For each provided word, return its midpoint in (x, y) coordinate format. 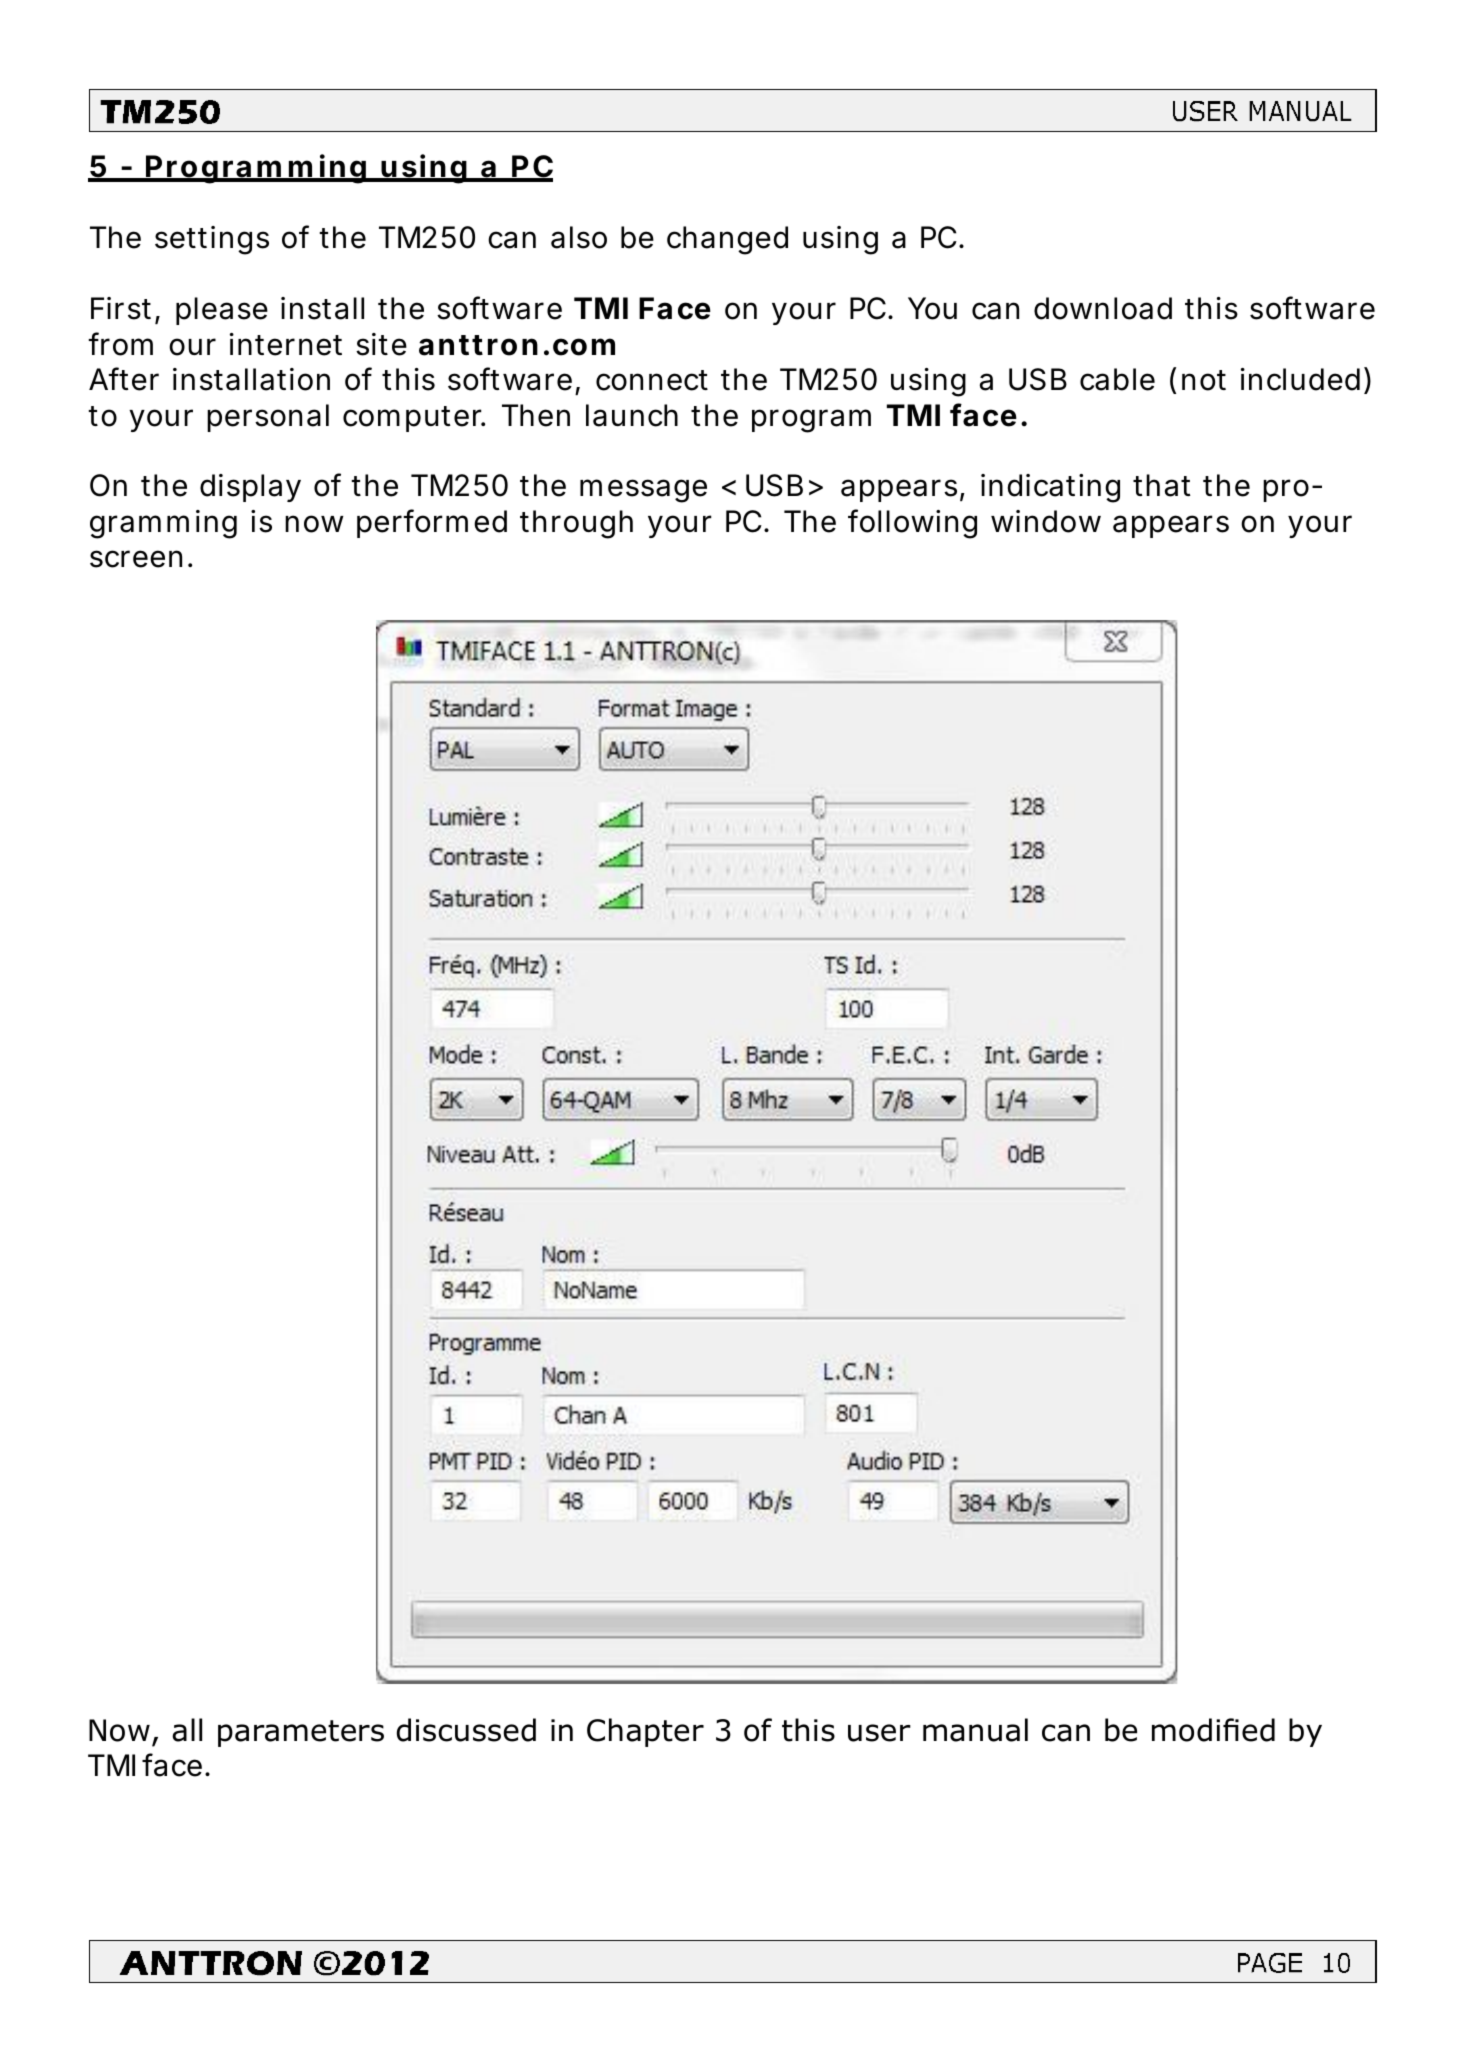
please (222, 311)
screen (136, 559)
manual (975, 1730)
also (579, 237)
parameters (301, 1733)
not (1204, 380)
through (576, 524)
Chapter (645, 1732)
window (1046, 521)
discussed (466, 1730)
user (879, 1733)
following (912, 524)
